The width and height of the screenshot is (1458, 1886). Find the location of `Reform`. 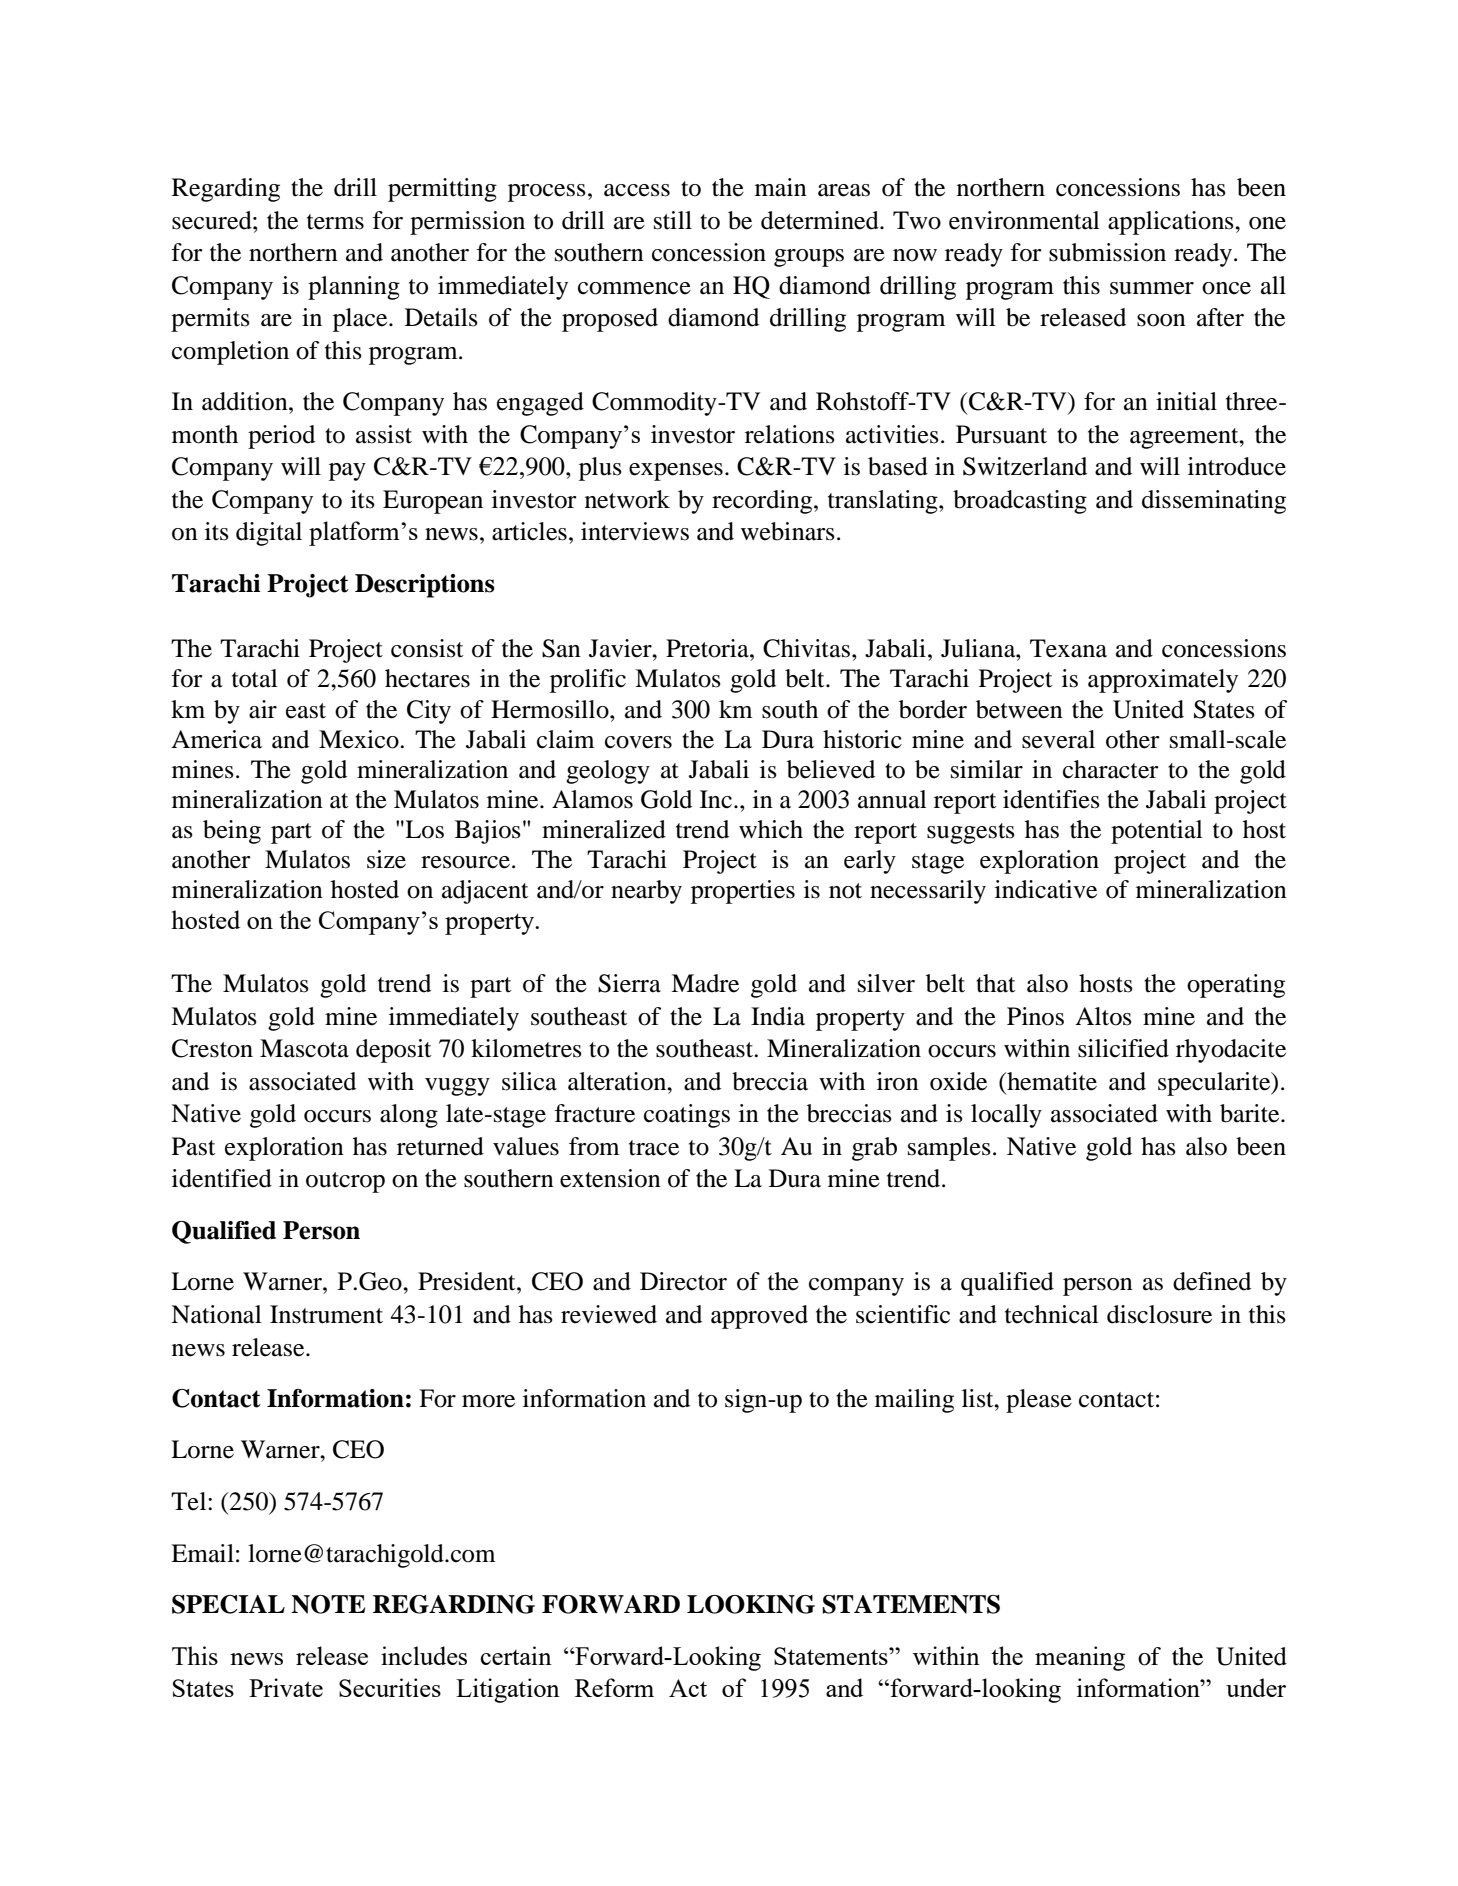

Reform is located at coordinates (614, 1687).
